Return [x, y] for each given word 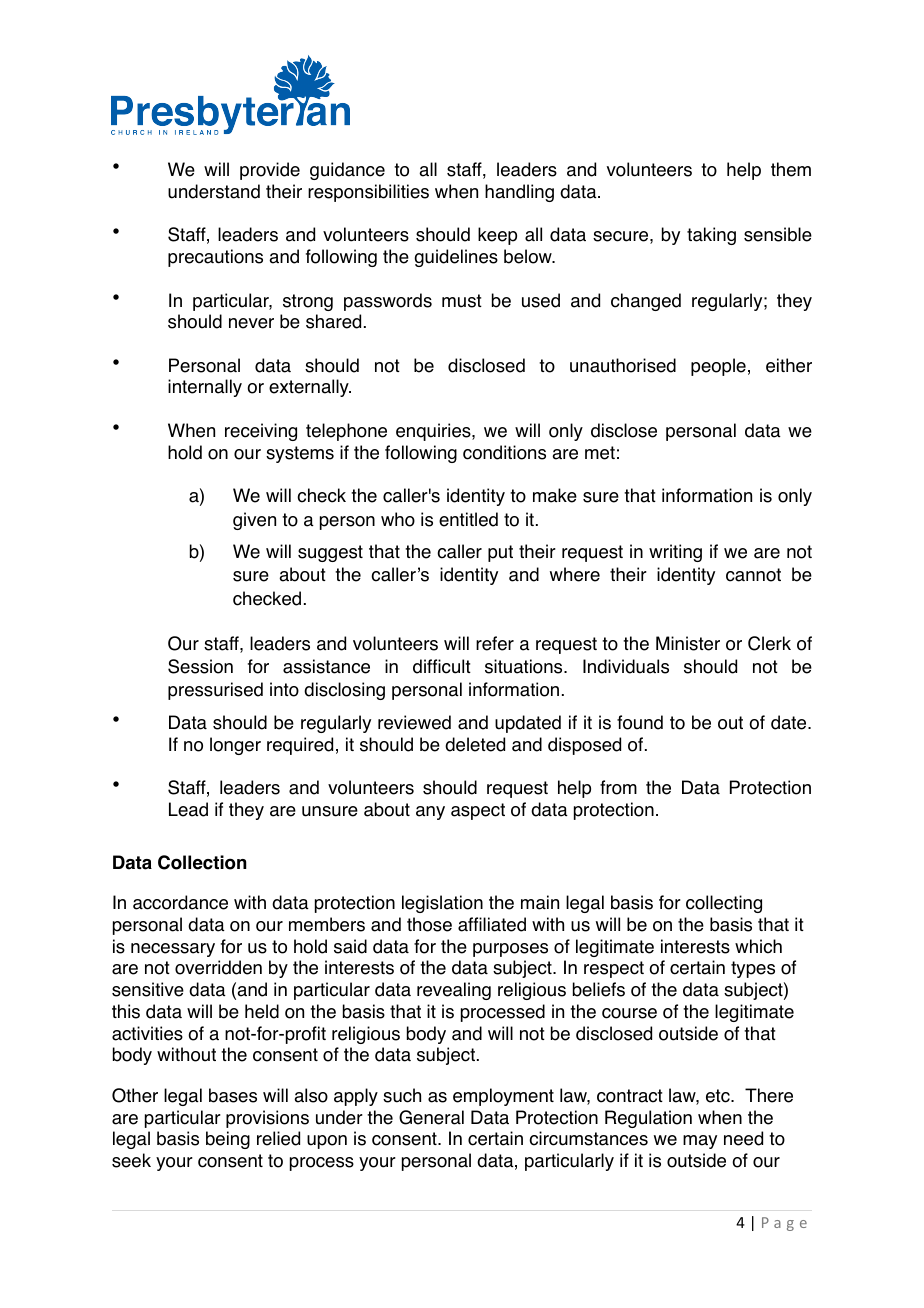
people [718, 367]
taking [711, 236]
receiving [261, 432]
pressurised [215, 691]
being [228, 1140]
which [758, 946]
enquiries [434, 432]
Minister [688, 643]
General [431, 1117]
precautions [215, 258]
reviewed [414, 722]
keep [497, 236]
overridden [218, 967]
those [429, 924]
